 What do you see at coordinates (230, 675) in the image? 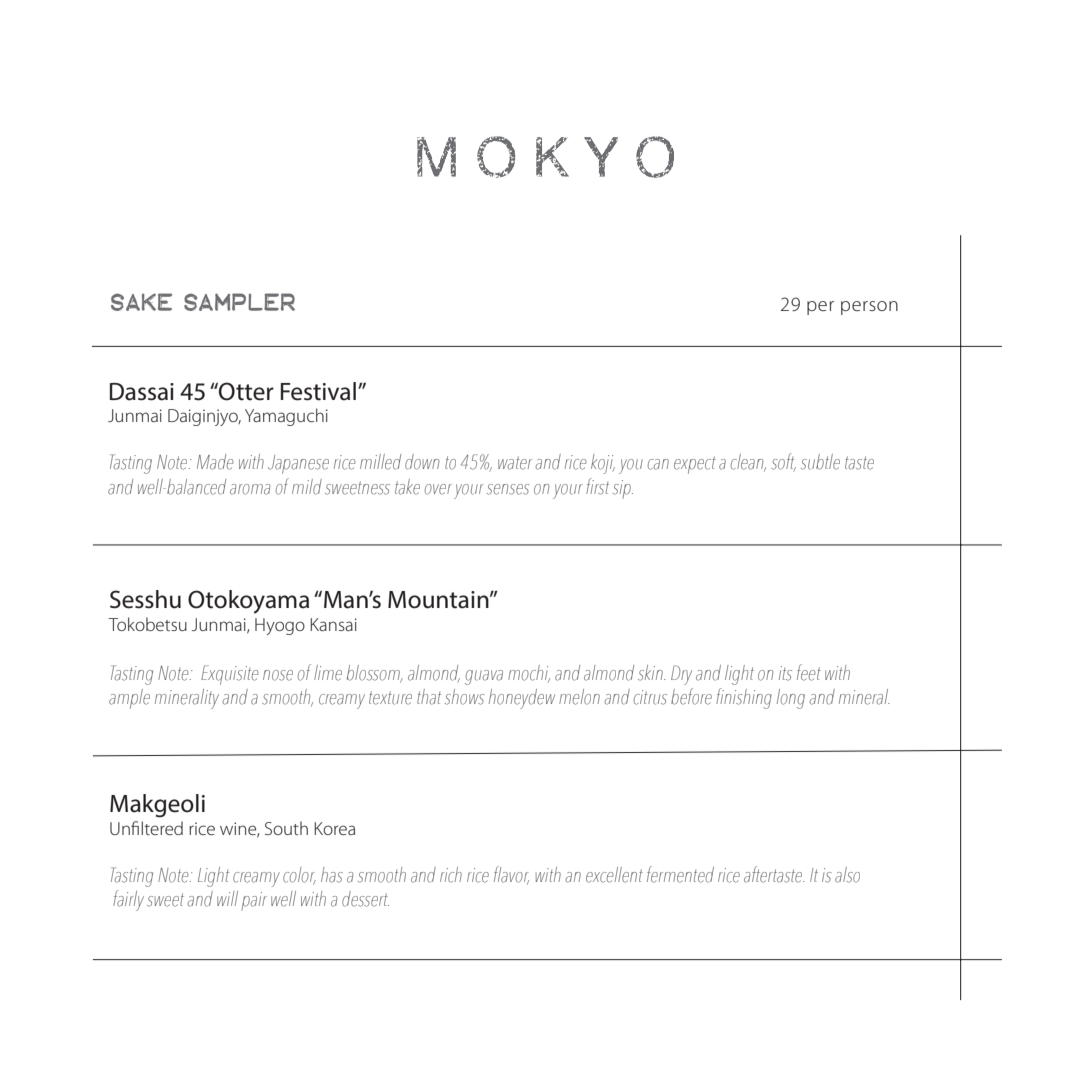
I see `Exquisite` at bounding box center [230, 675].
